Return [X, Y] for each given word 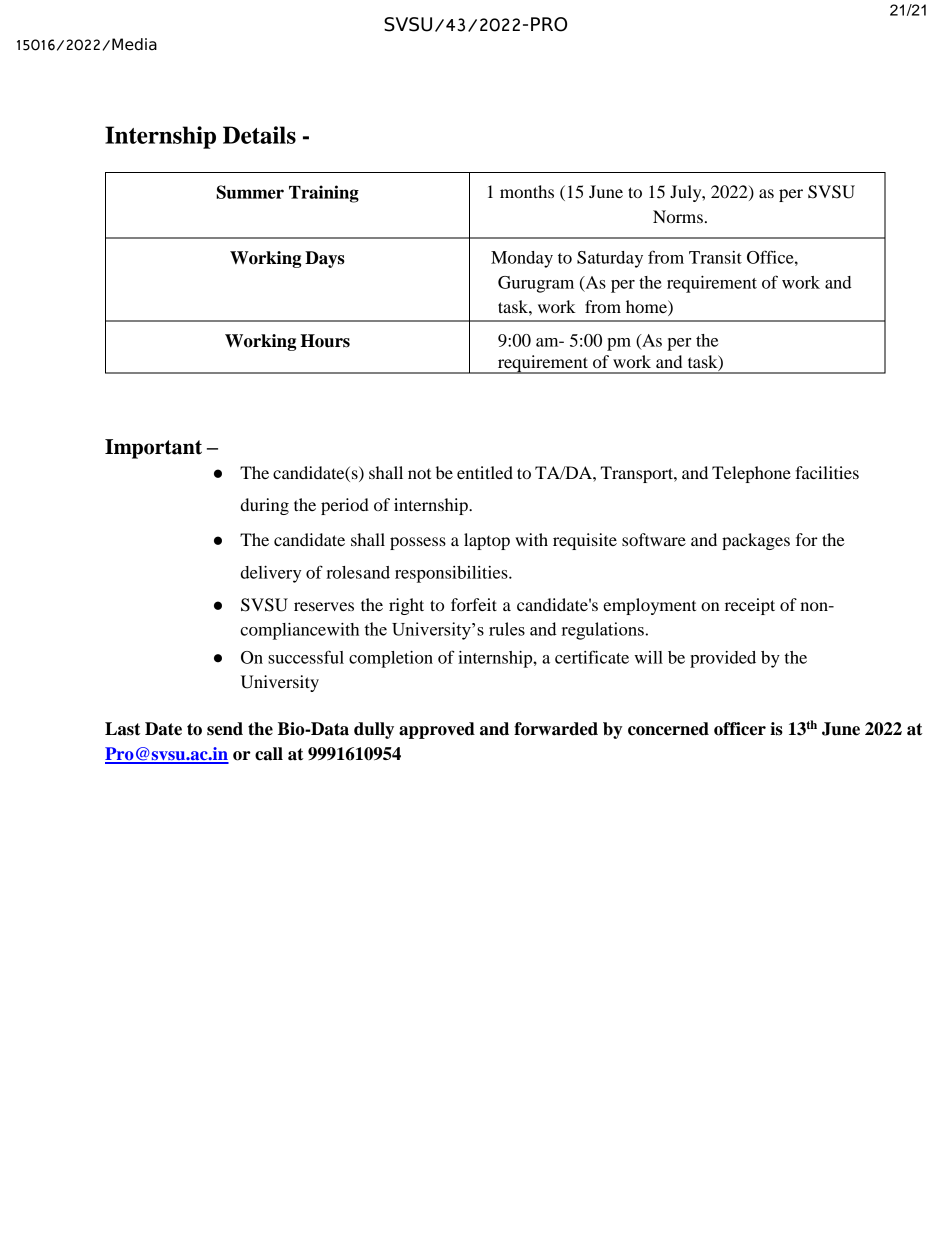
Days [325, 259]
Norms [678, 216]
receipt [750, 606]
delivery [271, 574]
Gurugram [536, 284]
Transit [715, 257]
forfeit [474, 604]
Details [259, 135]
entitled [485, 472]
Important [153, 449]
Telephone [751, 474]
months [527, 191]
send [225, 729]
